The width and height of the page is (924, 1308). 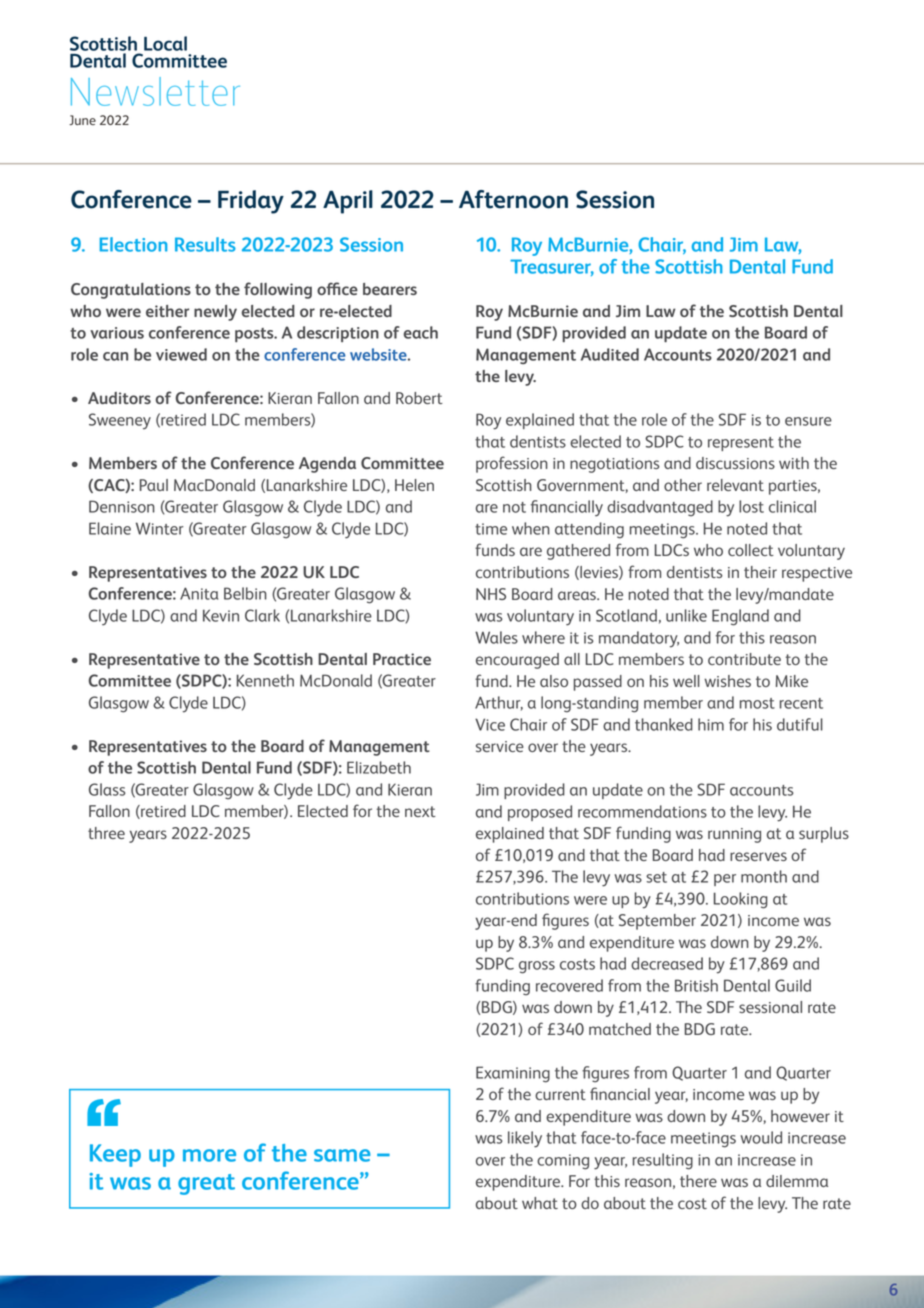 I want to click on England, so click(x=740, y=617).
